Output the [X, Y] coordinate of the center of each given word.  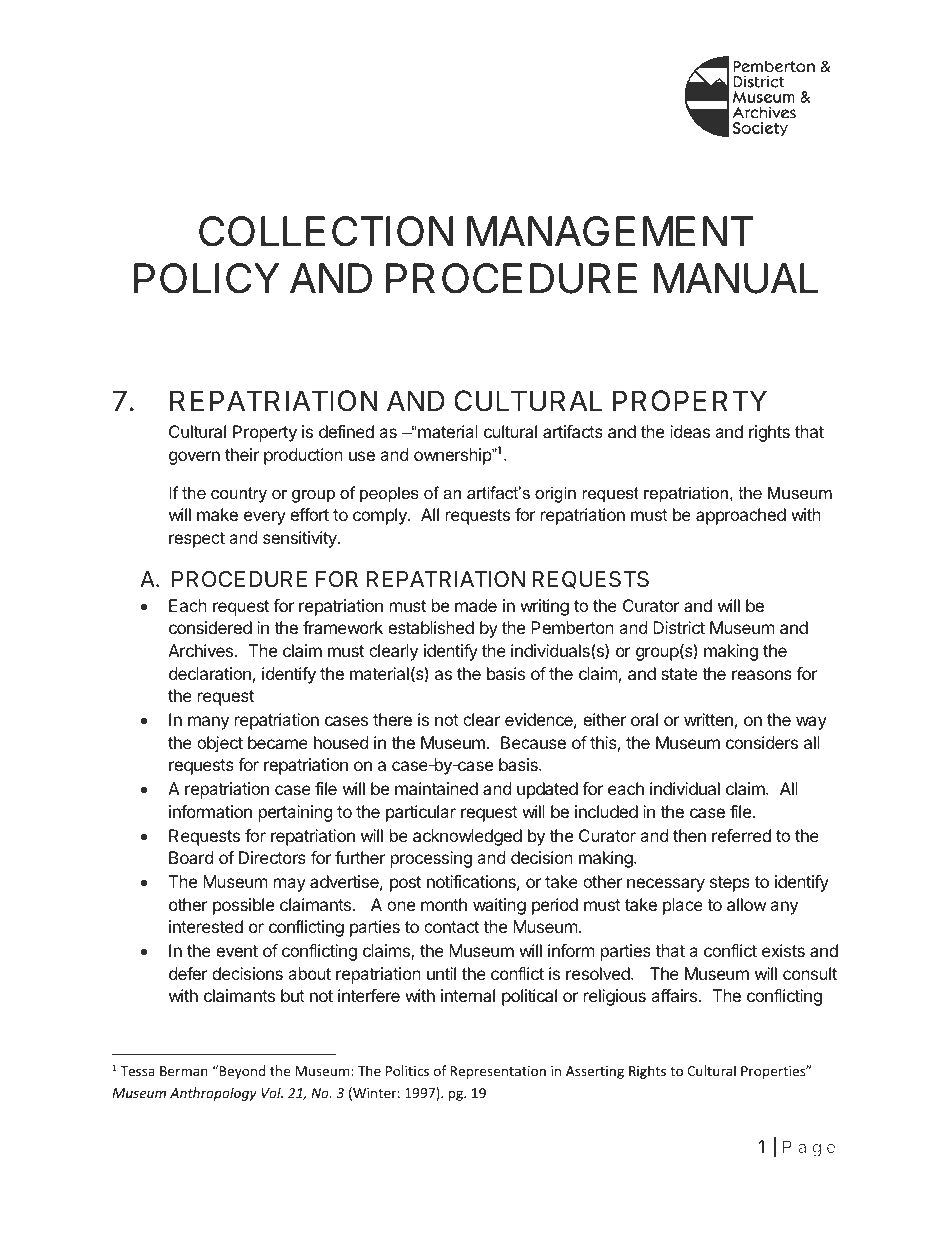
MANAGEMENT [610, 231]
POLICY [206, 278]
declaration [210, 673]
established [431, 627]
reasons [762, 675]
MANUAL [736, 278]
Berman [184, 1071]
